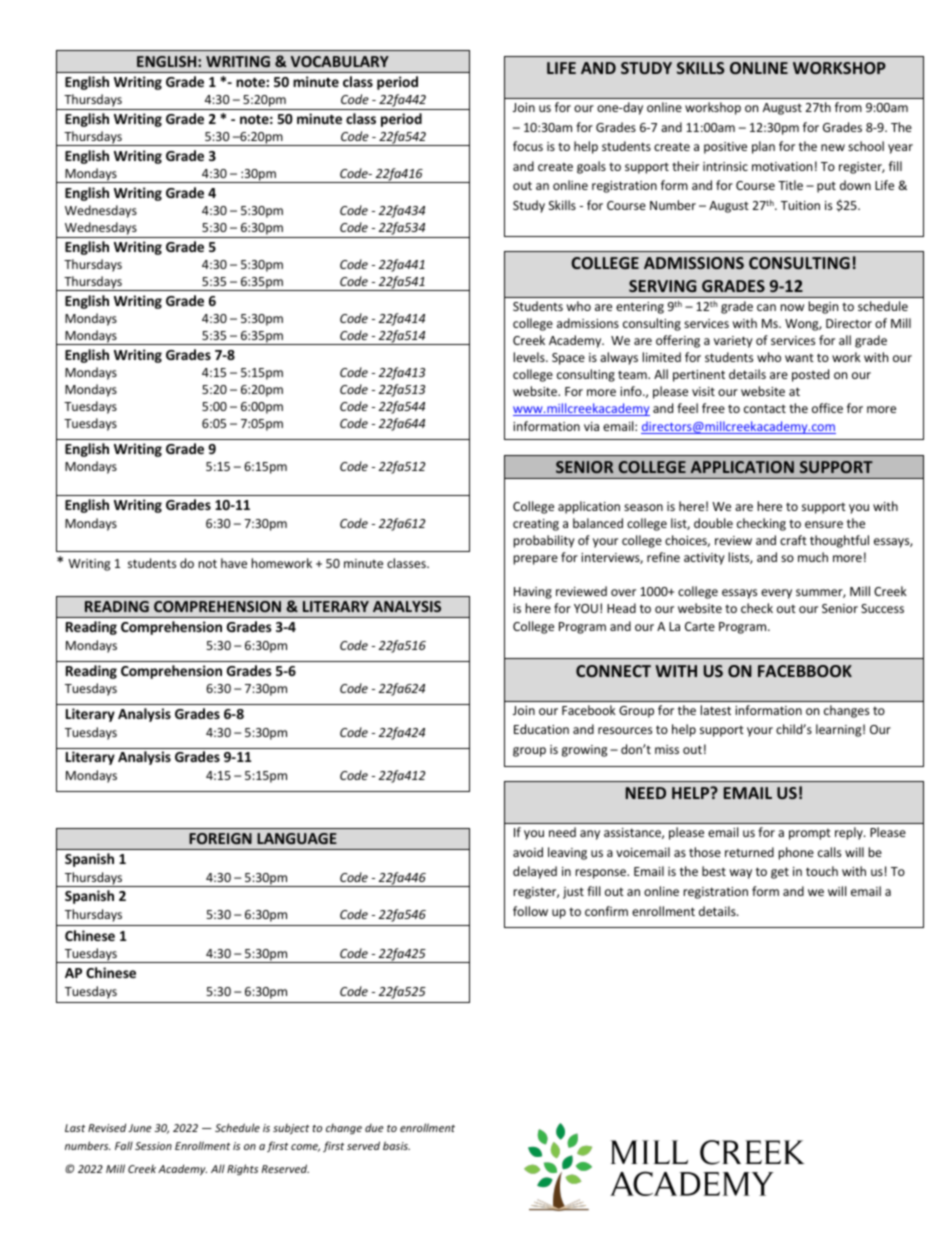 This document has width=952, height=1233. Describe the element at coordinates (528, 852) in the document. I see `avoid` at that location.
